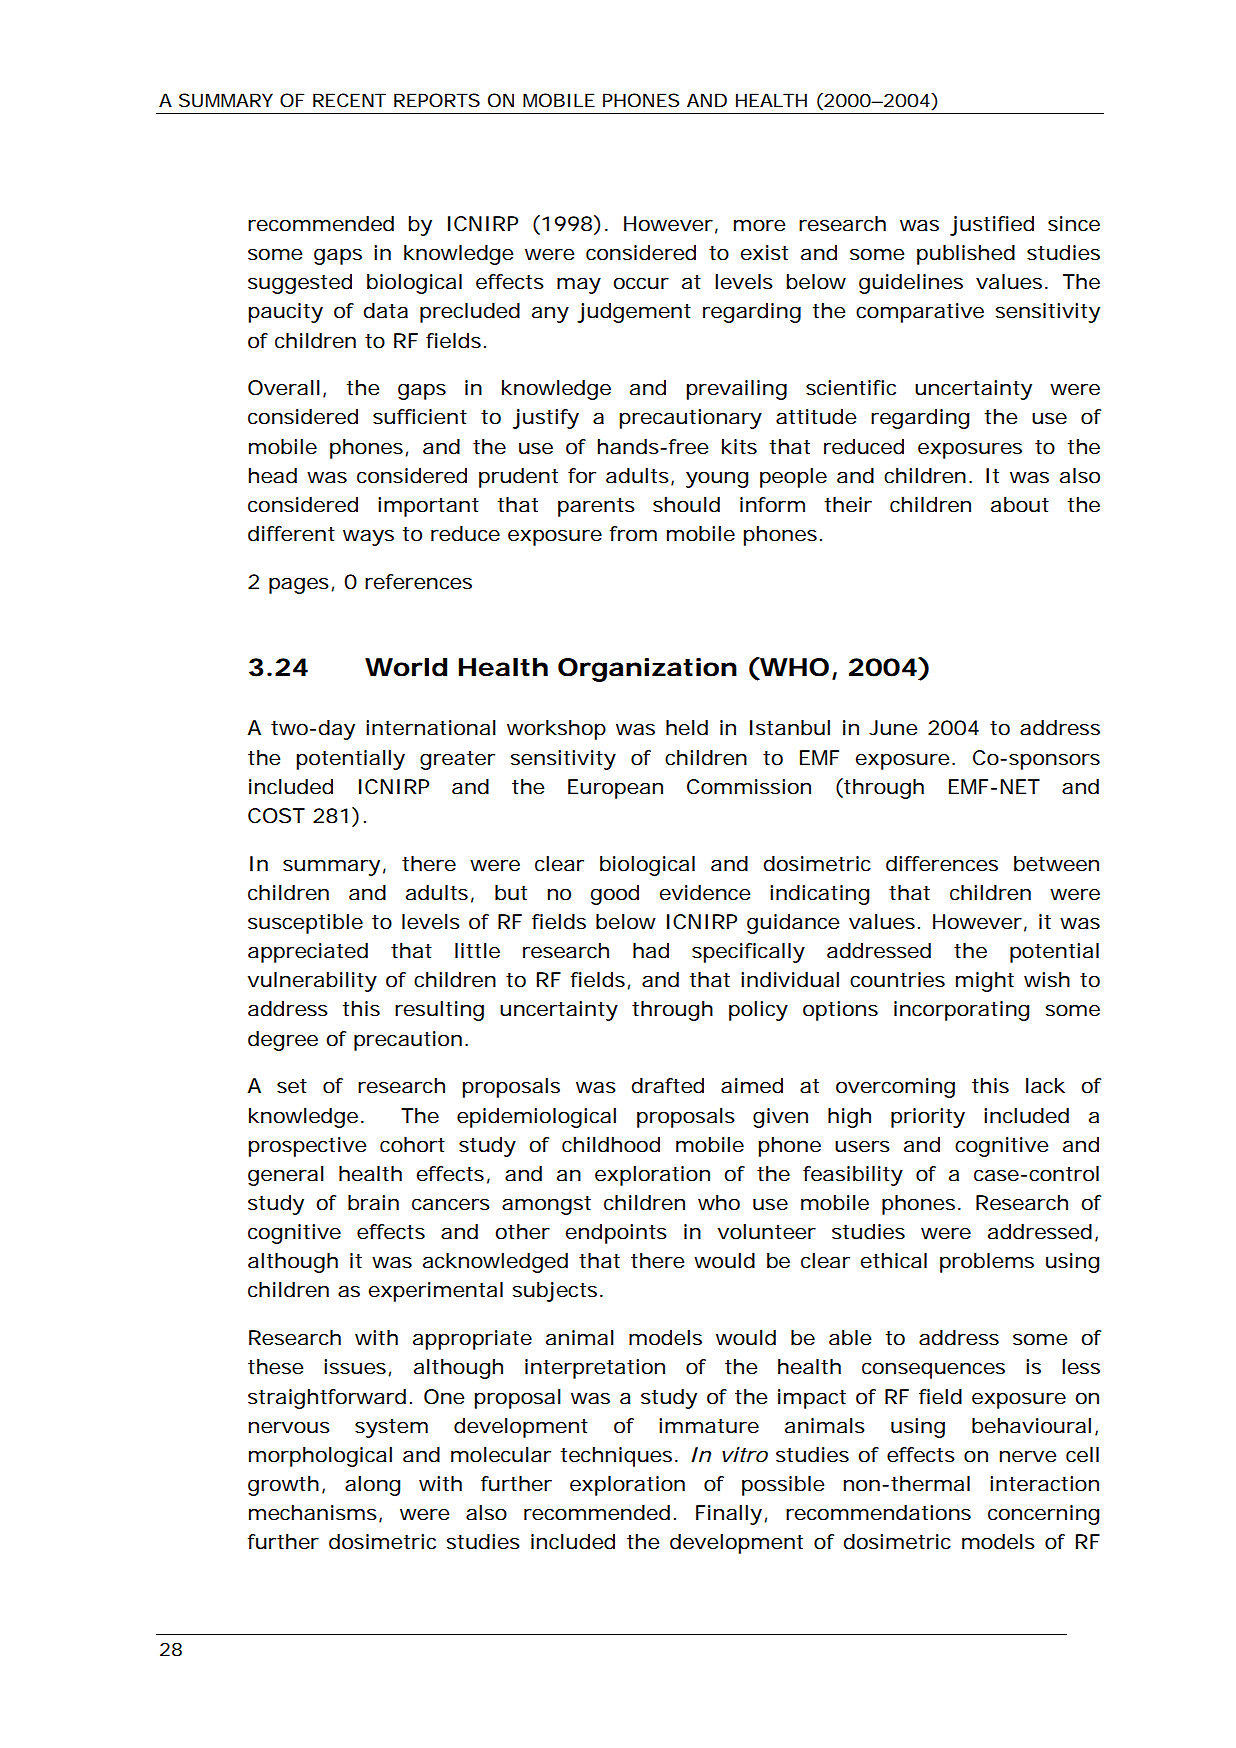  What do you see at coordinates (349, 100) in the document?
I see `RECENT` at bounding box center [349, 100].
